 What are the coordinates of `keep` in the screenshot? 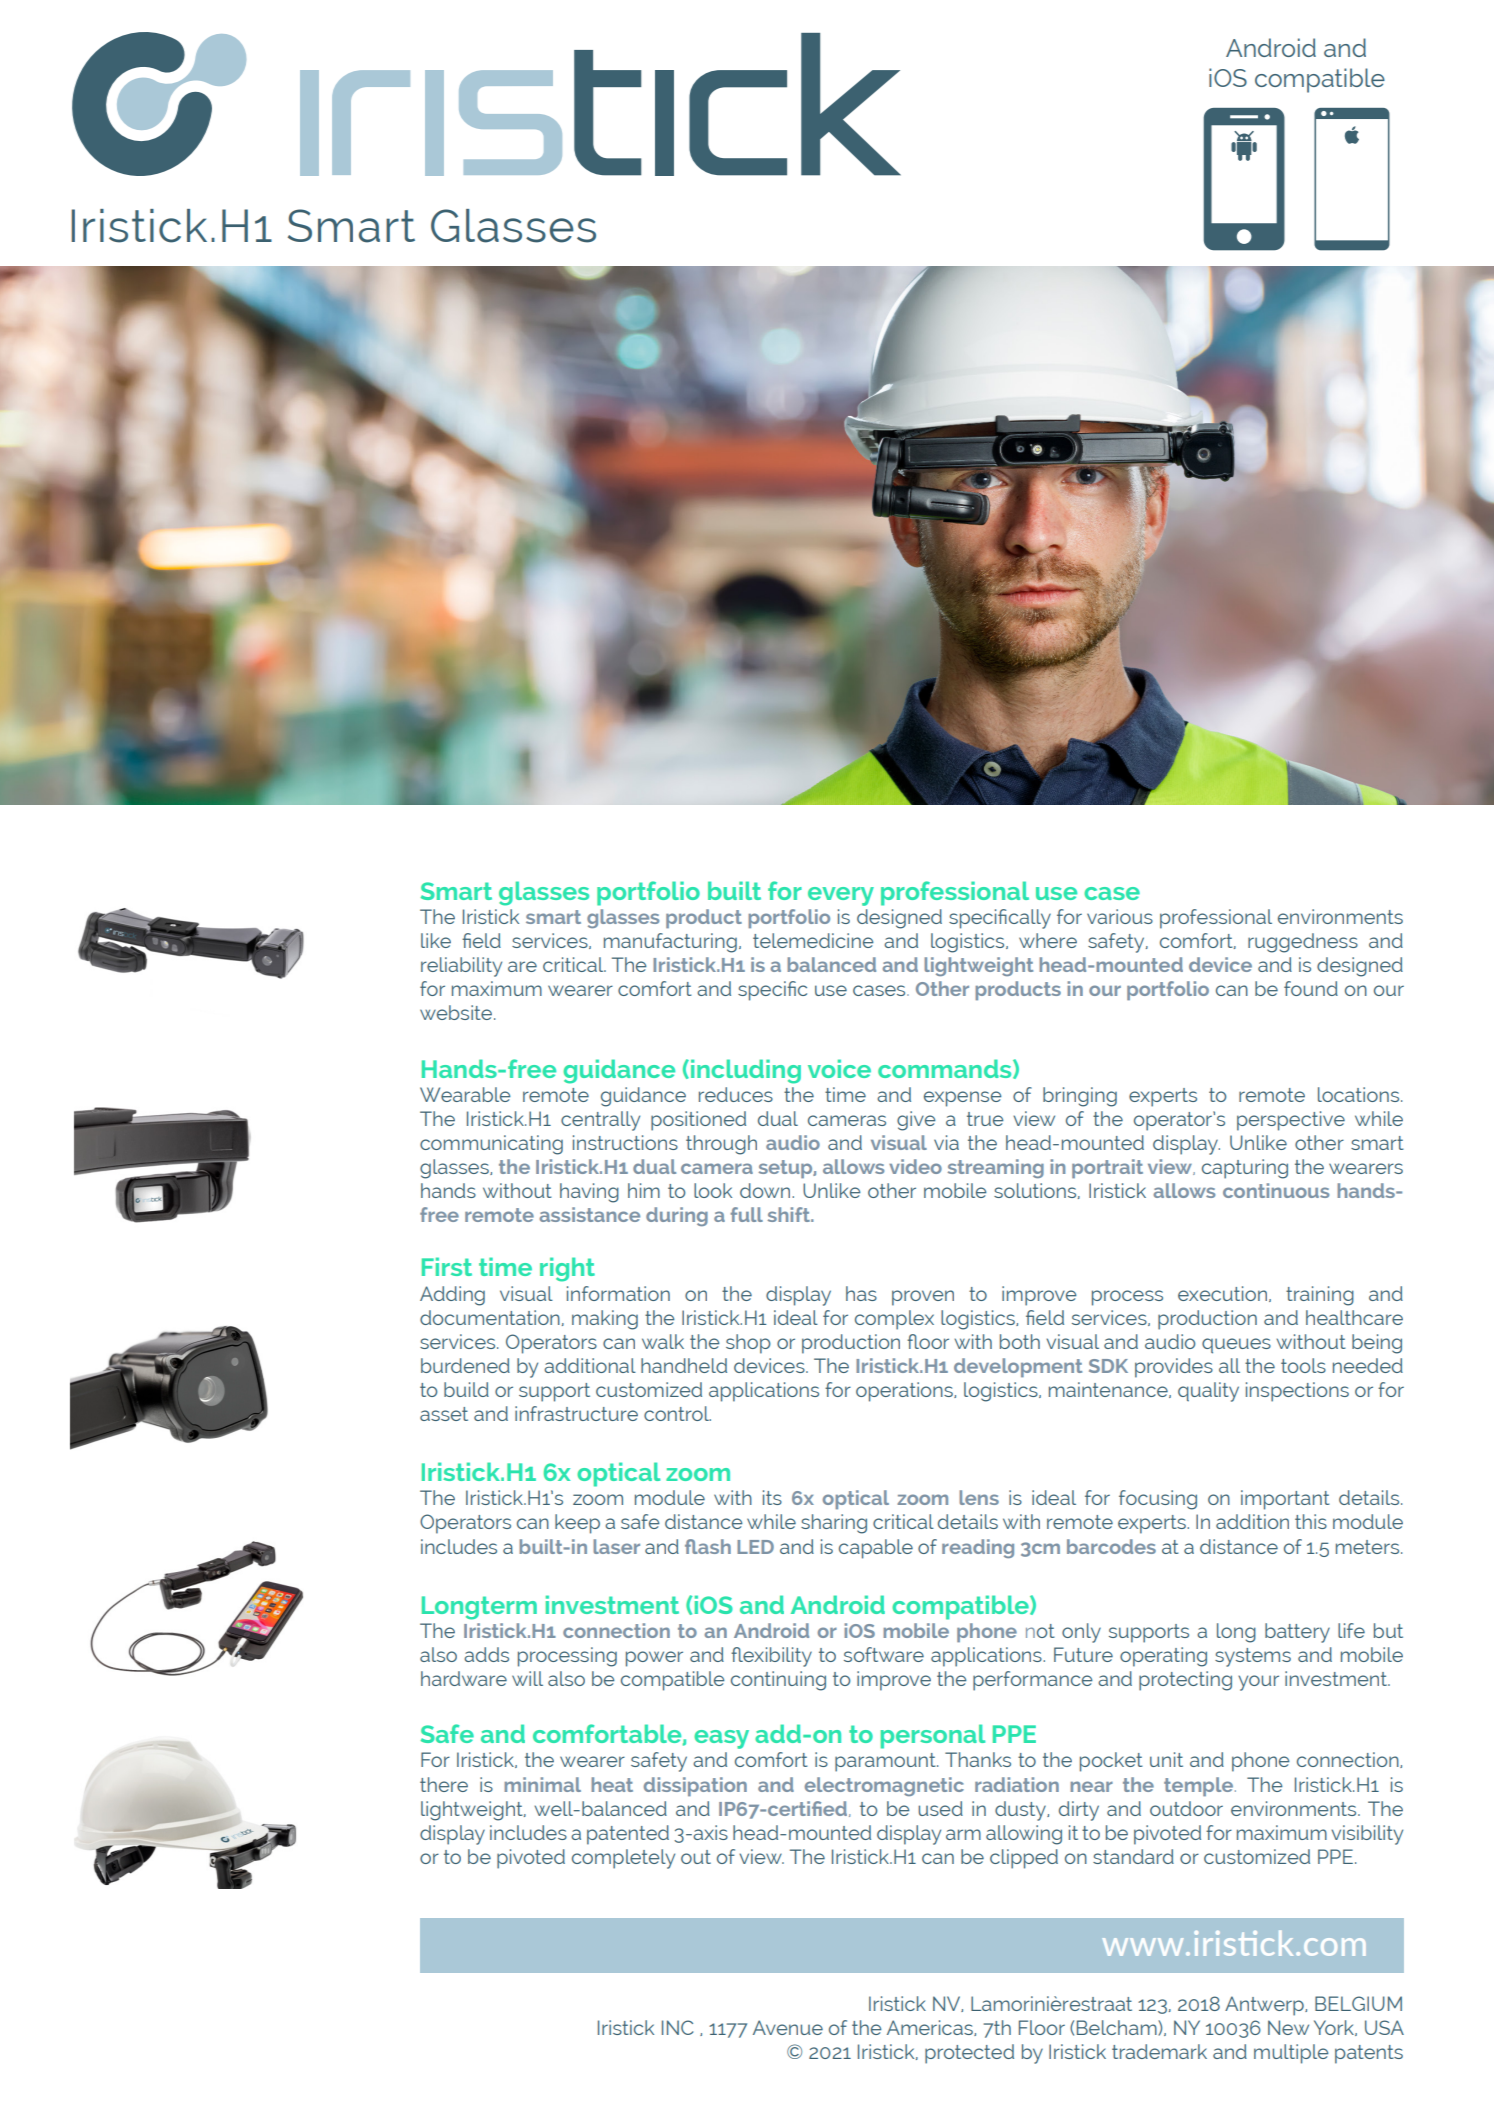 It's located at (577, 1524).
